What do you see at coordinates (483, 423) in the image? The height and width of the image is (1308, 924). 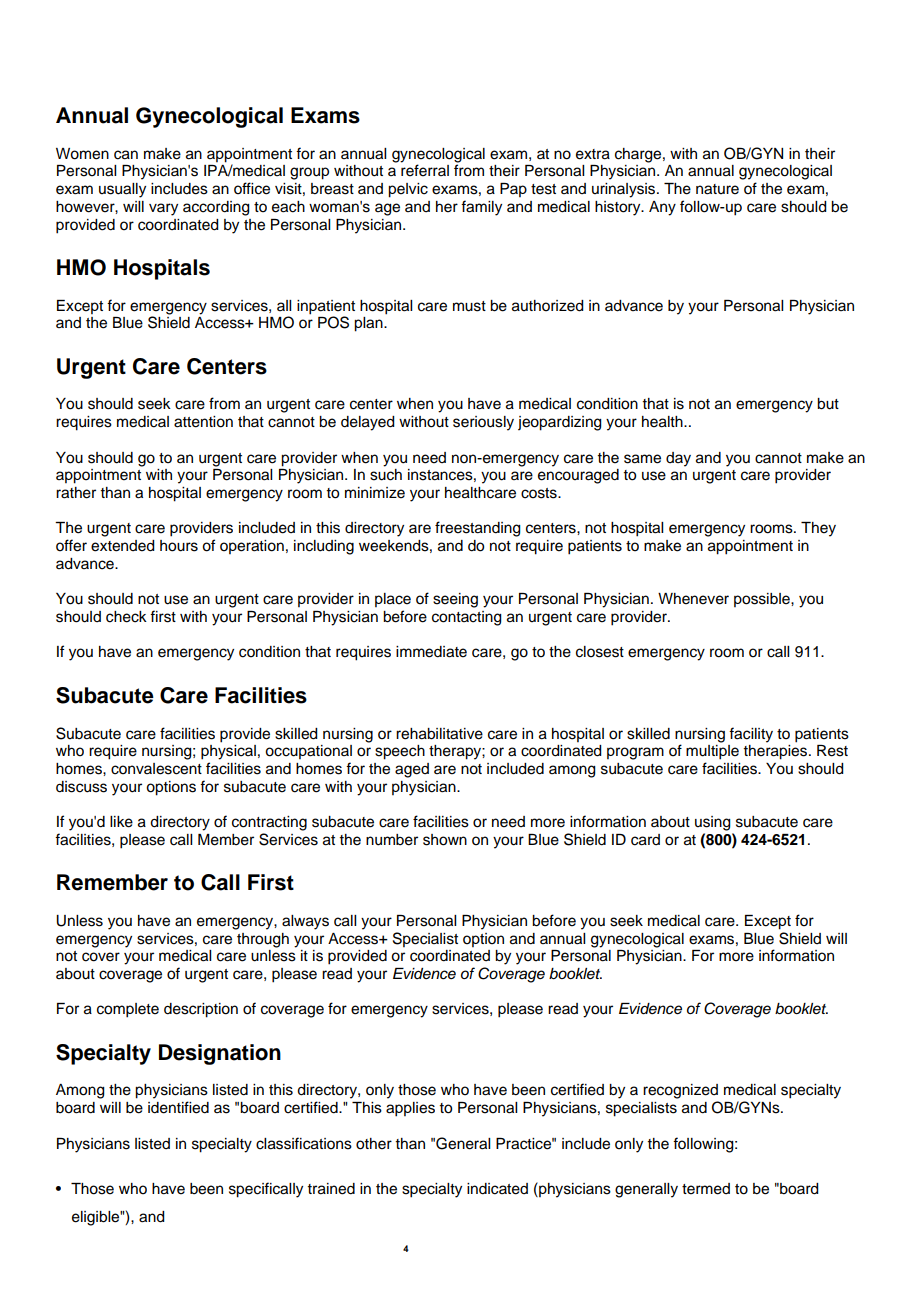 I see `seriously` at bounding box center [483, 423].
